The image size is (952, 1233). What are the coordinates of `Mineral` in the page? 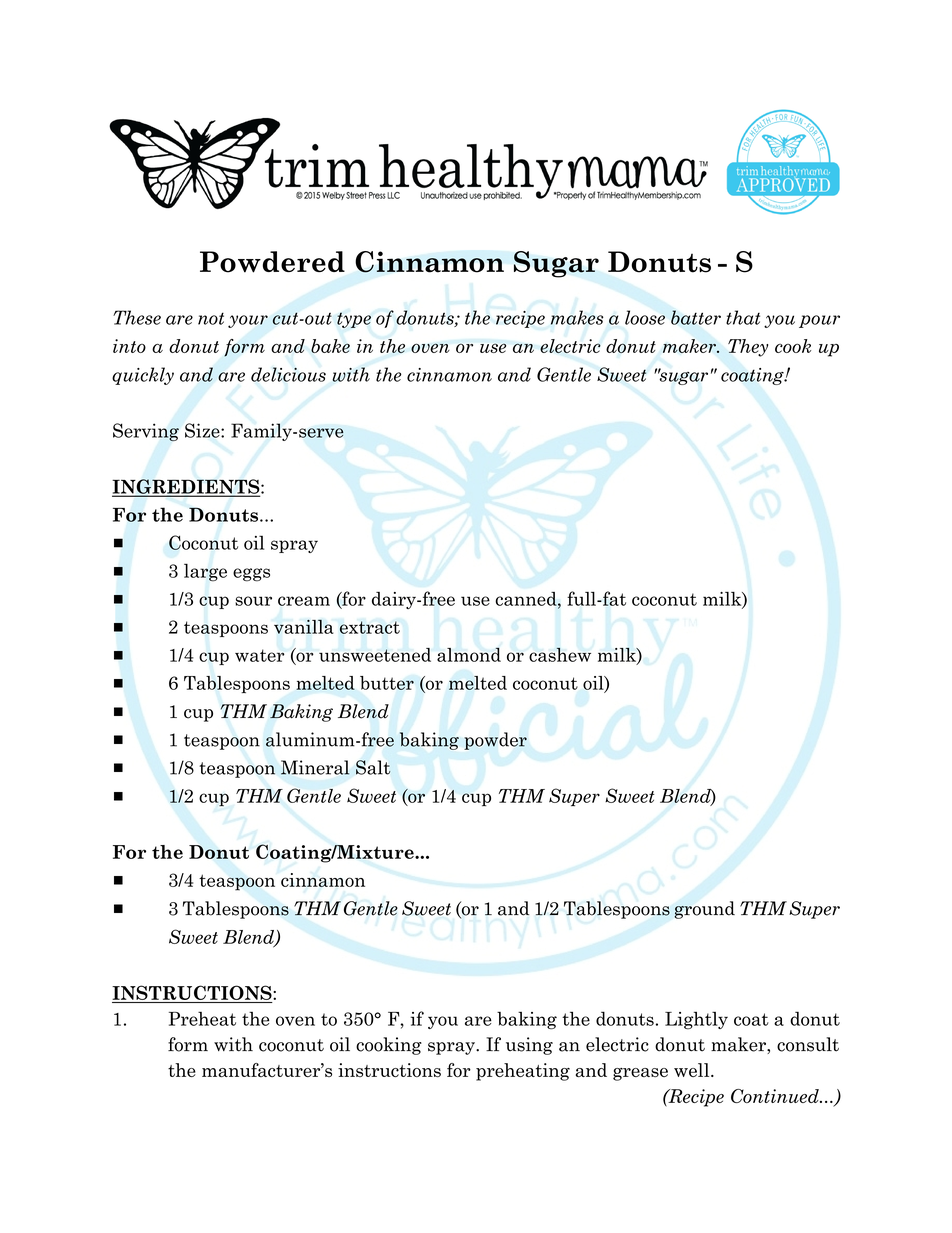 It's located at (315, 767).
